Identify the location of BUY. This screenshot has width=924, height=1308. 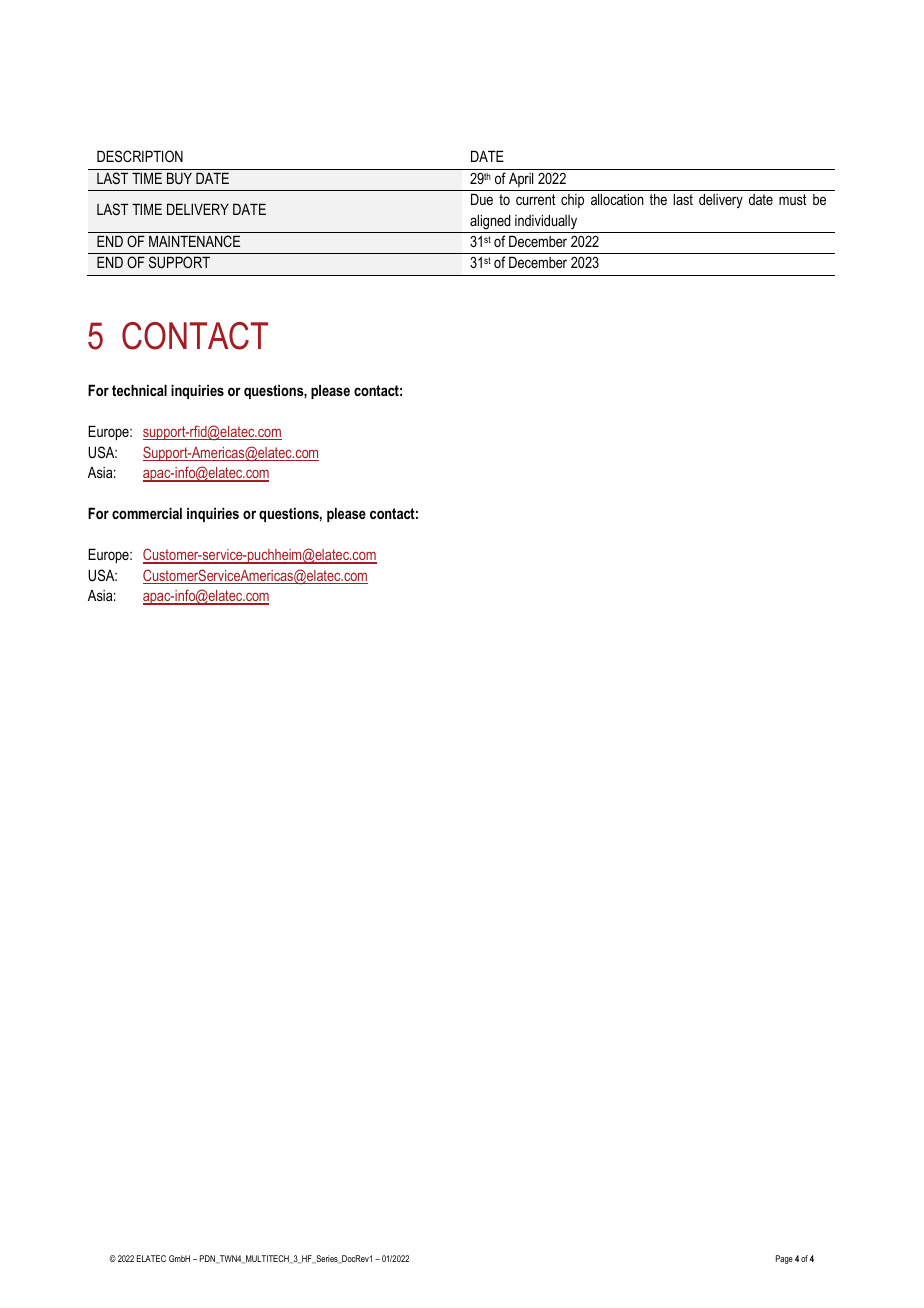
(179, 178).
